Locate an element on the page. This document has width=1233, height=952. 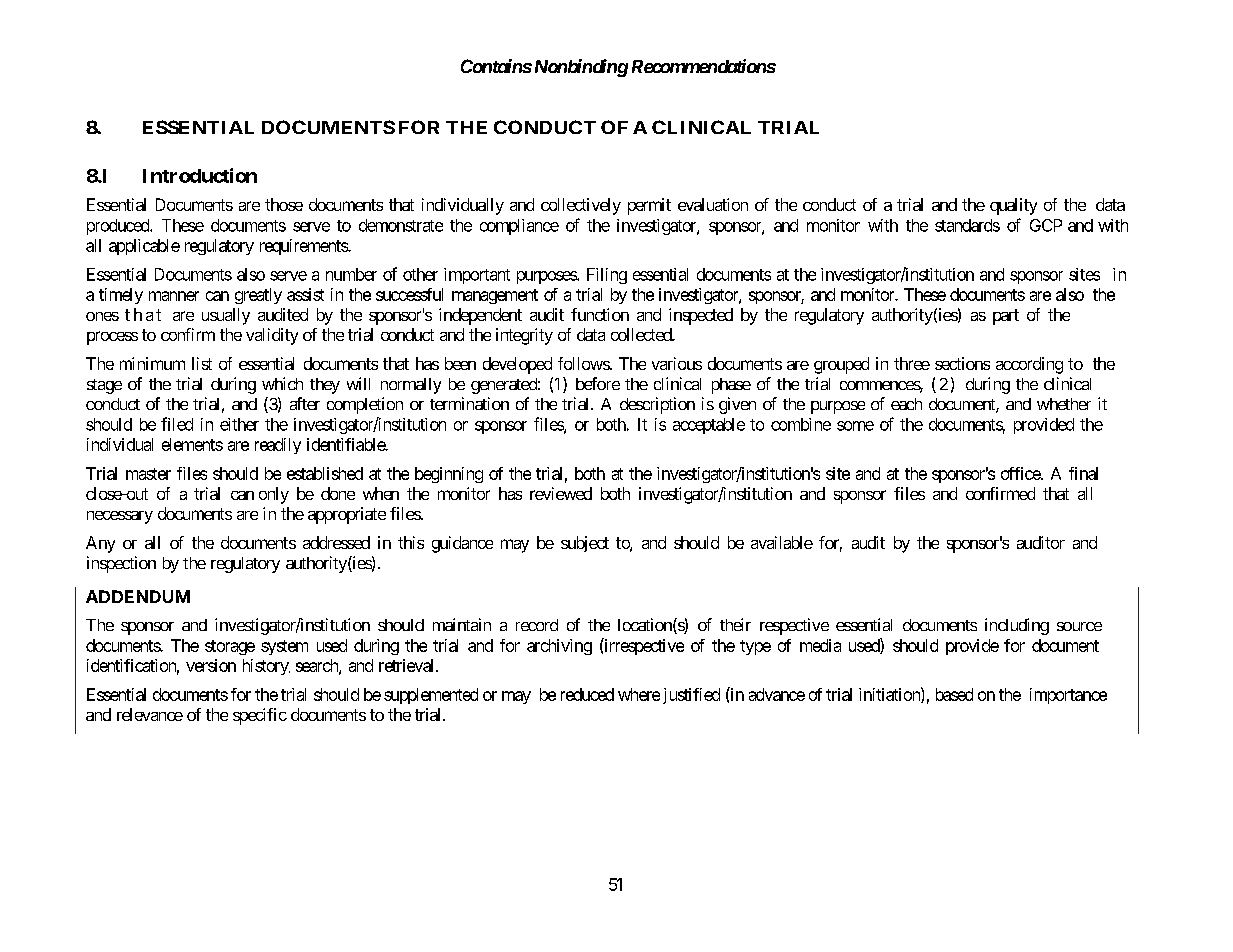
based is located at coordinates (954, 694).
